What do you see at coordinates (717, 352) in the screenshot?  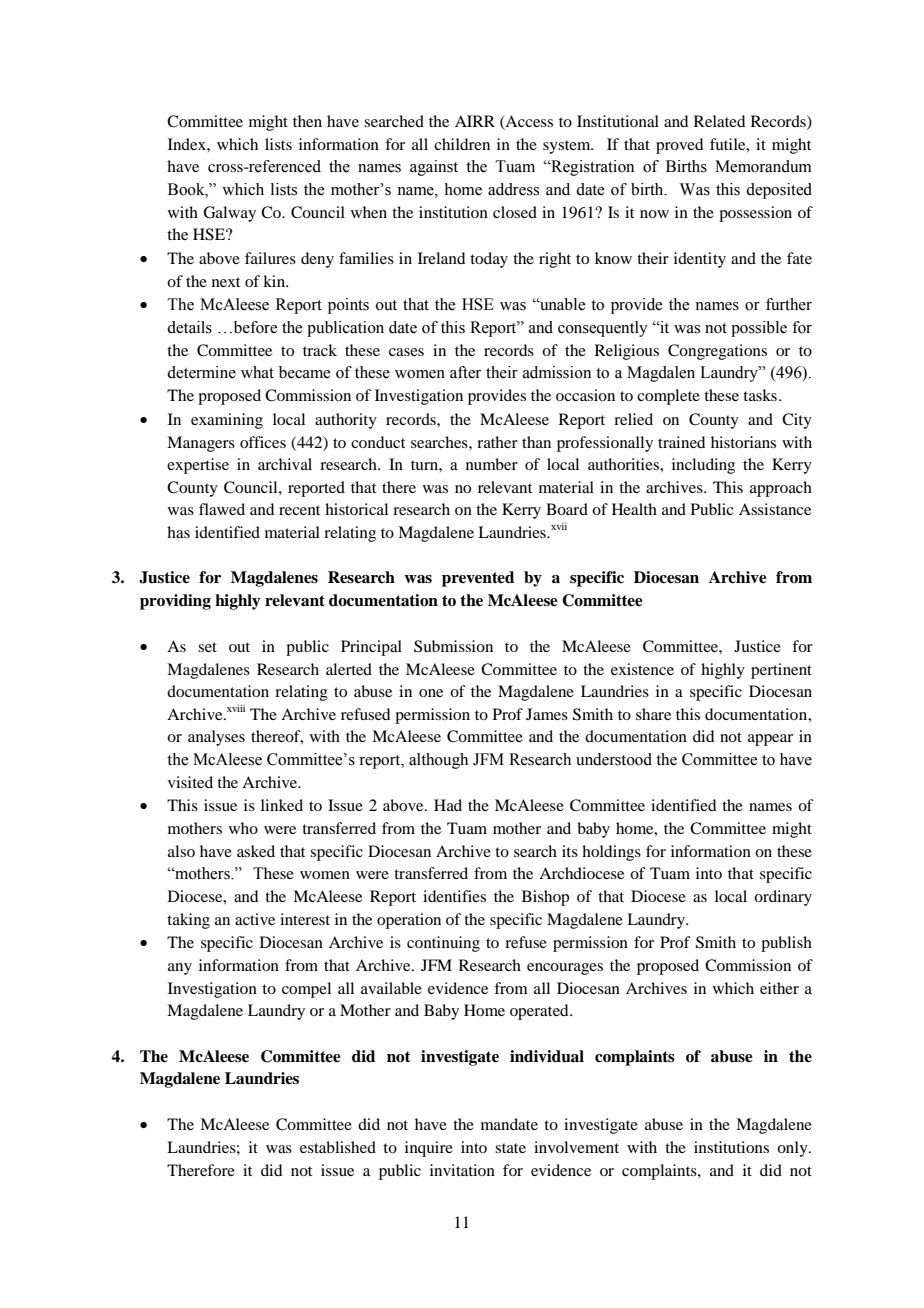 I see `Congregations` at bounding box center [717, 352].
